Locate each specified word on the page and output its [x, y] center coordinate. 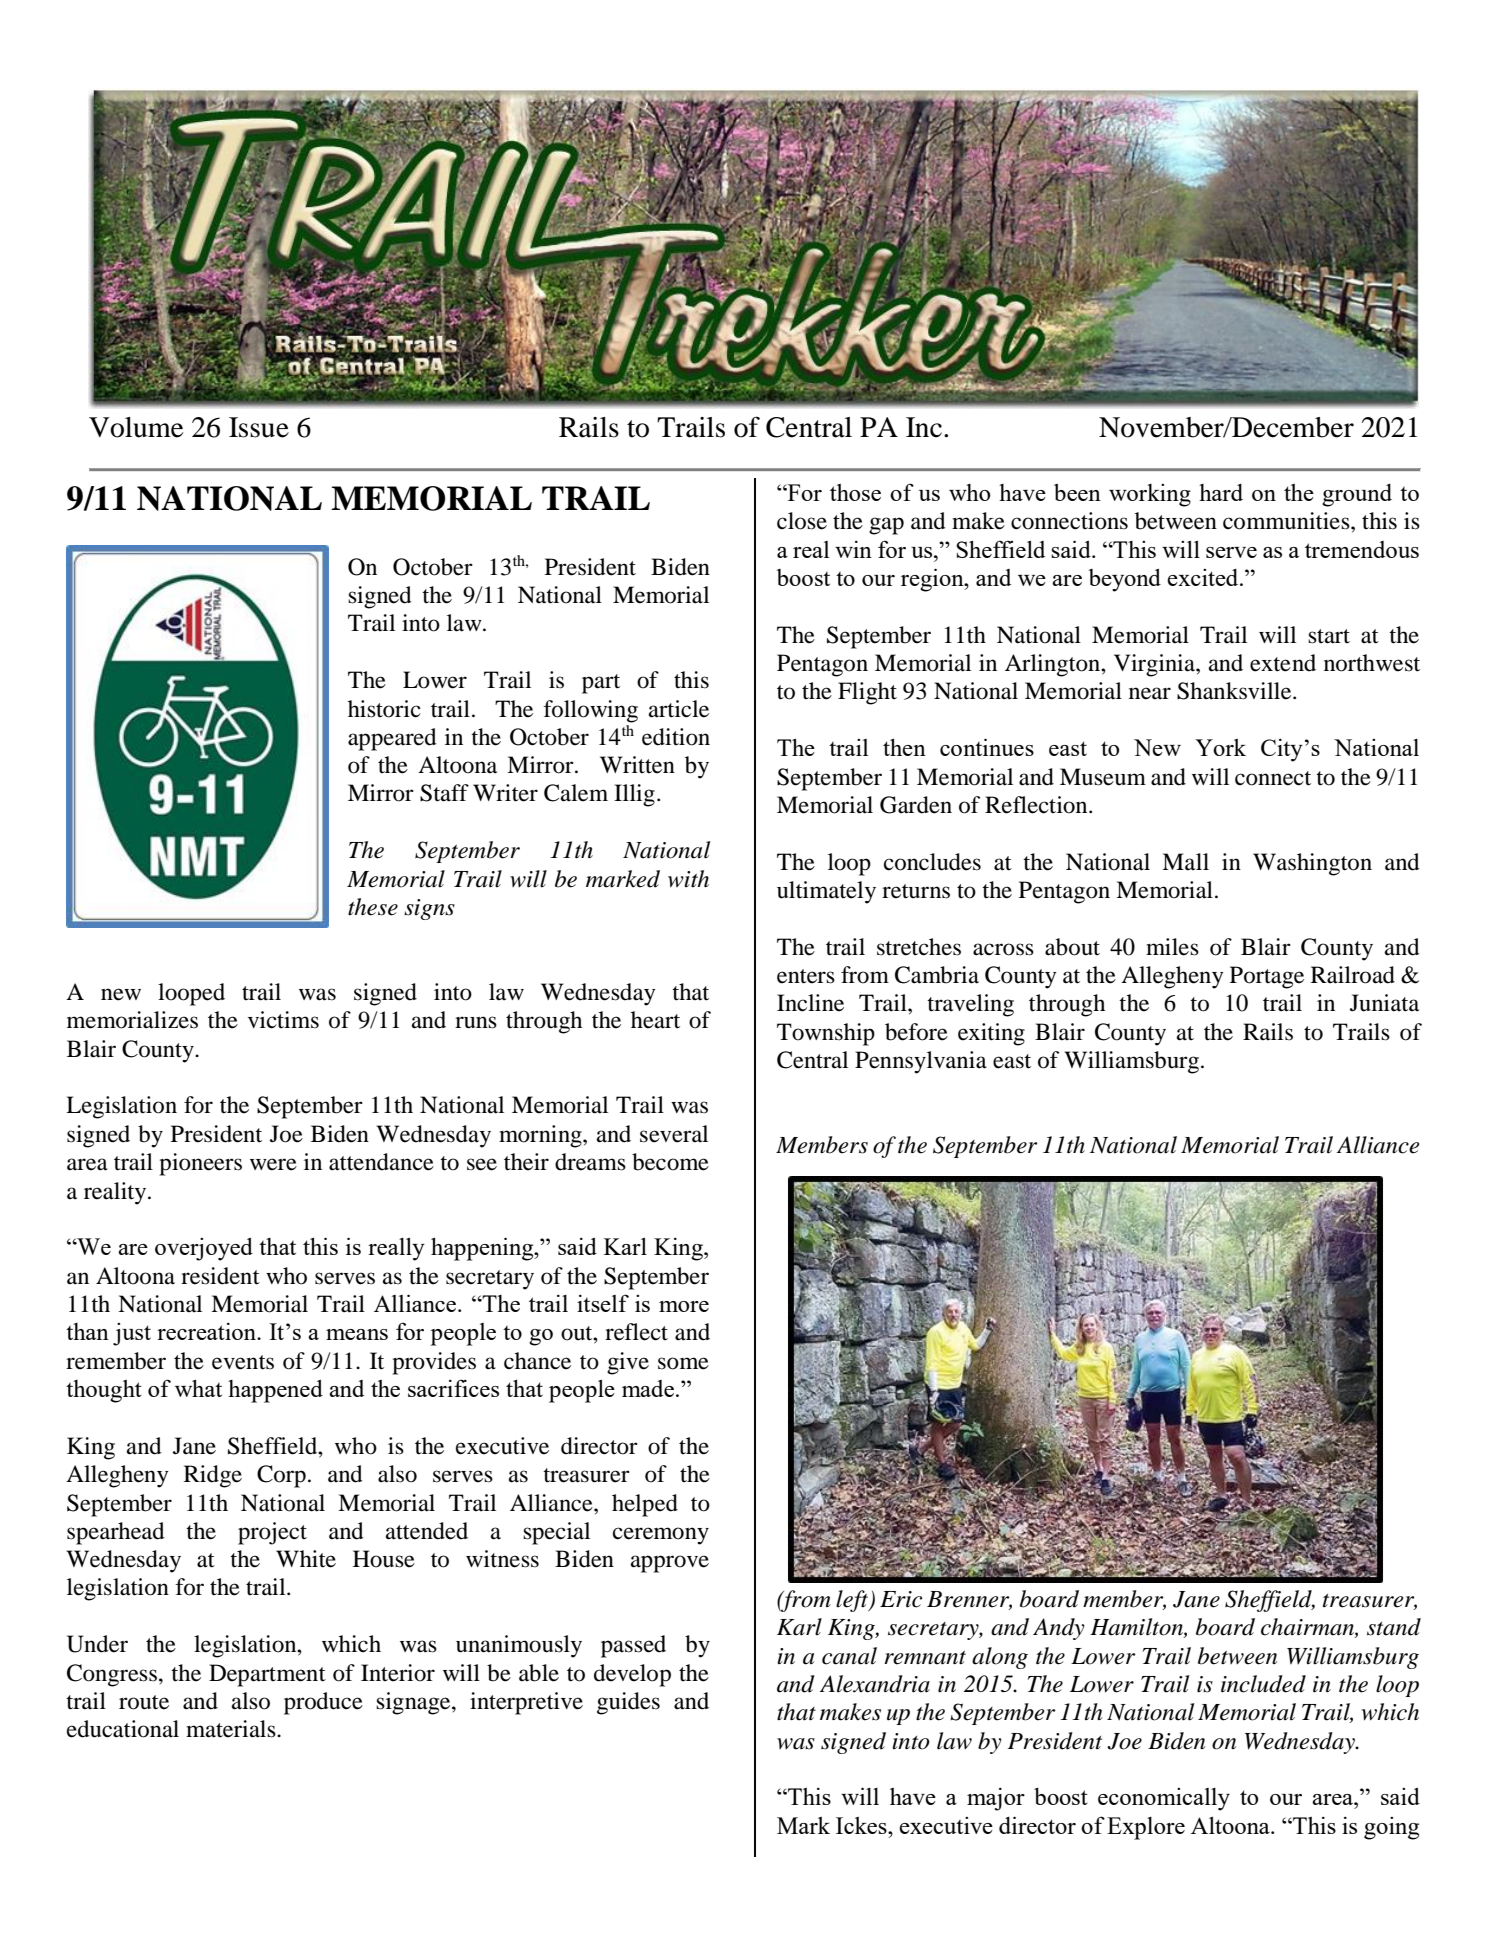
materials [232, 1729]
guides [628, 1703]
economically [1164, 1799]
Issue [259, 427]
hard [1221, 492]
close [802, 521]
